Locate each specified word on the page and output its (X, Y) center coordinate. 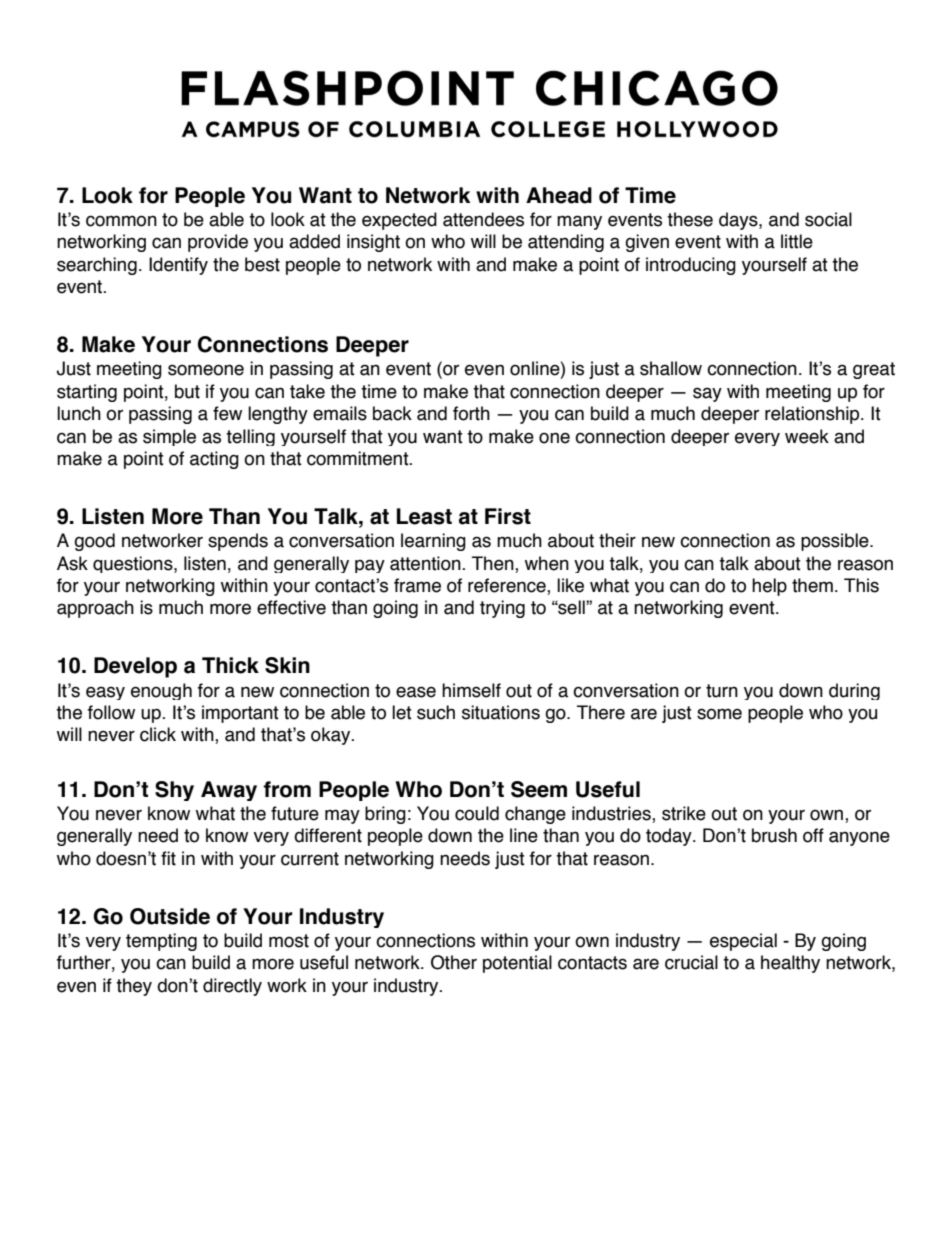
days (739, 221)
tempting (161, 942)
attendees (483, 219)
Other (454, 962)
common (121, 221)
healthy (790, 964)
